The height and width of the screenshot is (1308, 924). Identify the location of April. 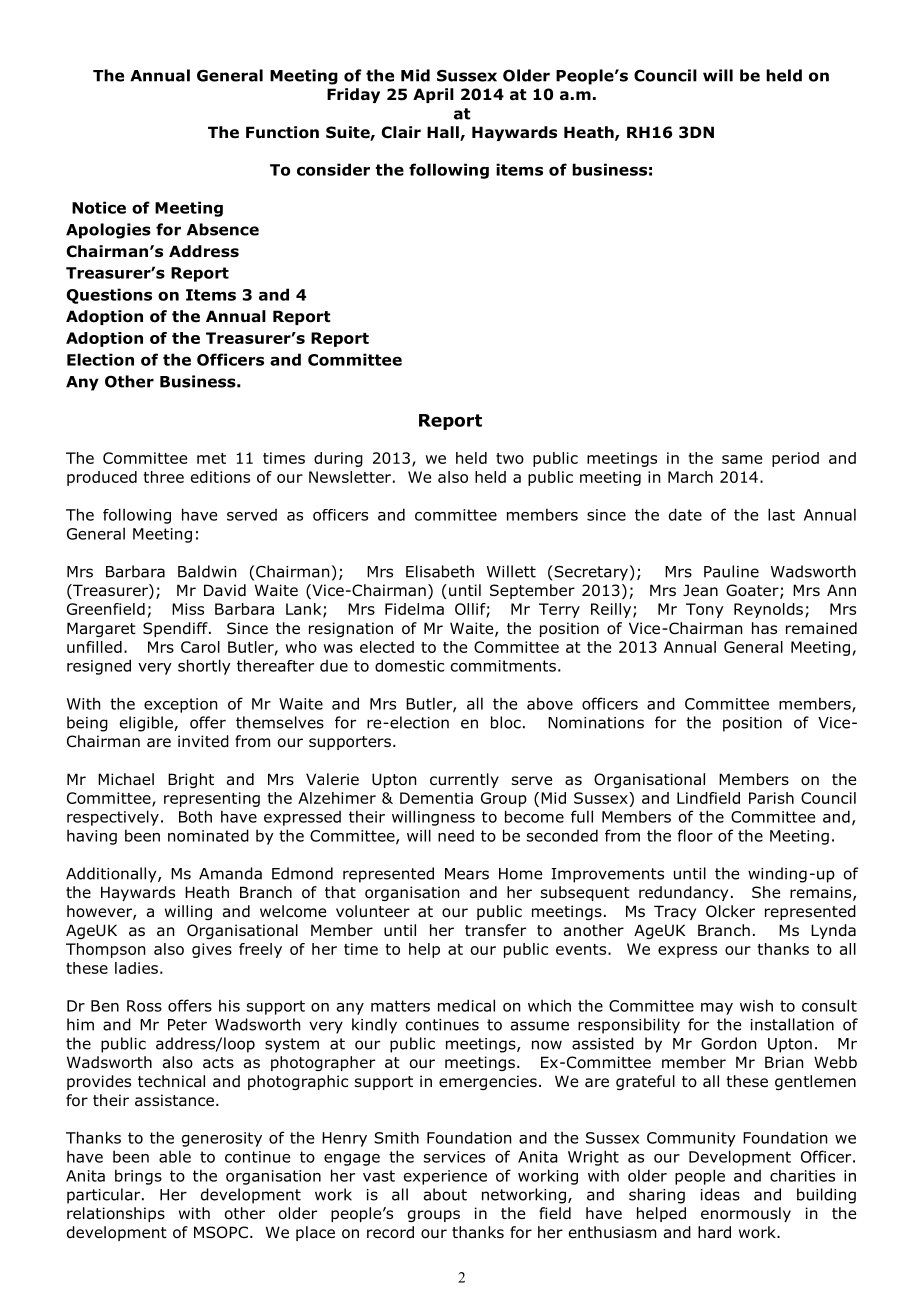
(433, 95).
